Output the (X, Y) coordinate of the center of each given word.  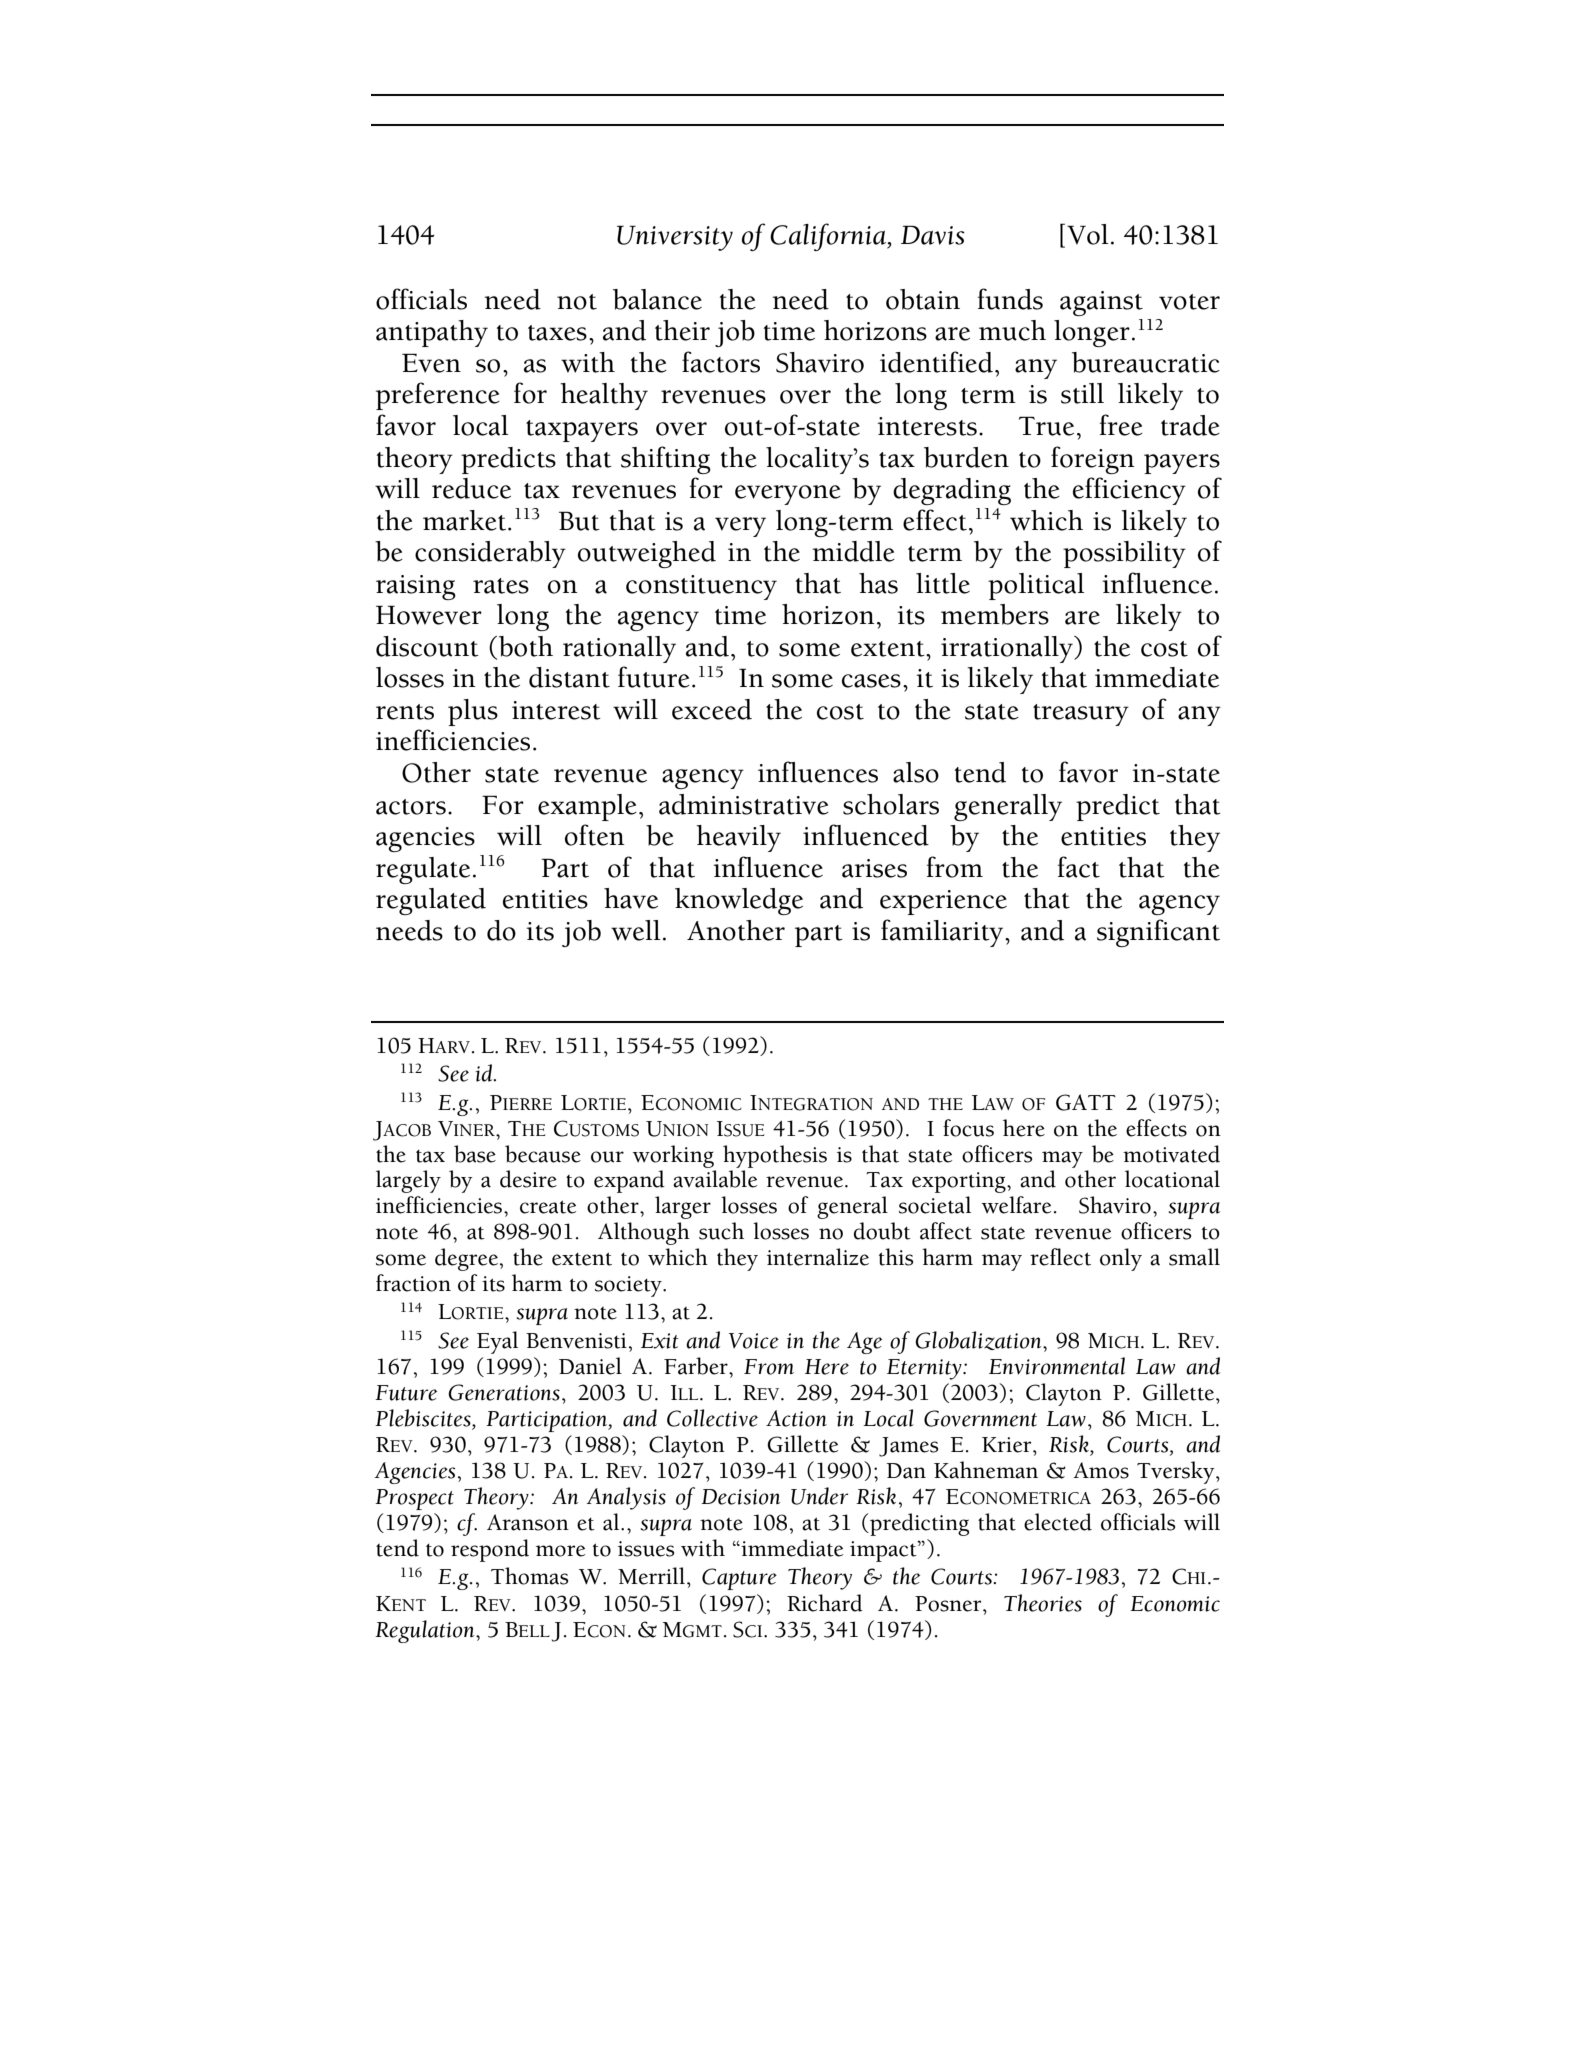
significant (1158, 933)
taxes (557, 333)
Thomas (529, 1576)
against (1101, 303)
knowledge (739, 901)
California (829, 237)
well (635, 930)
